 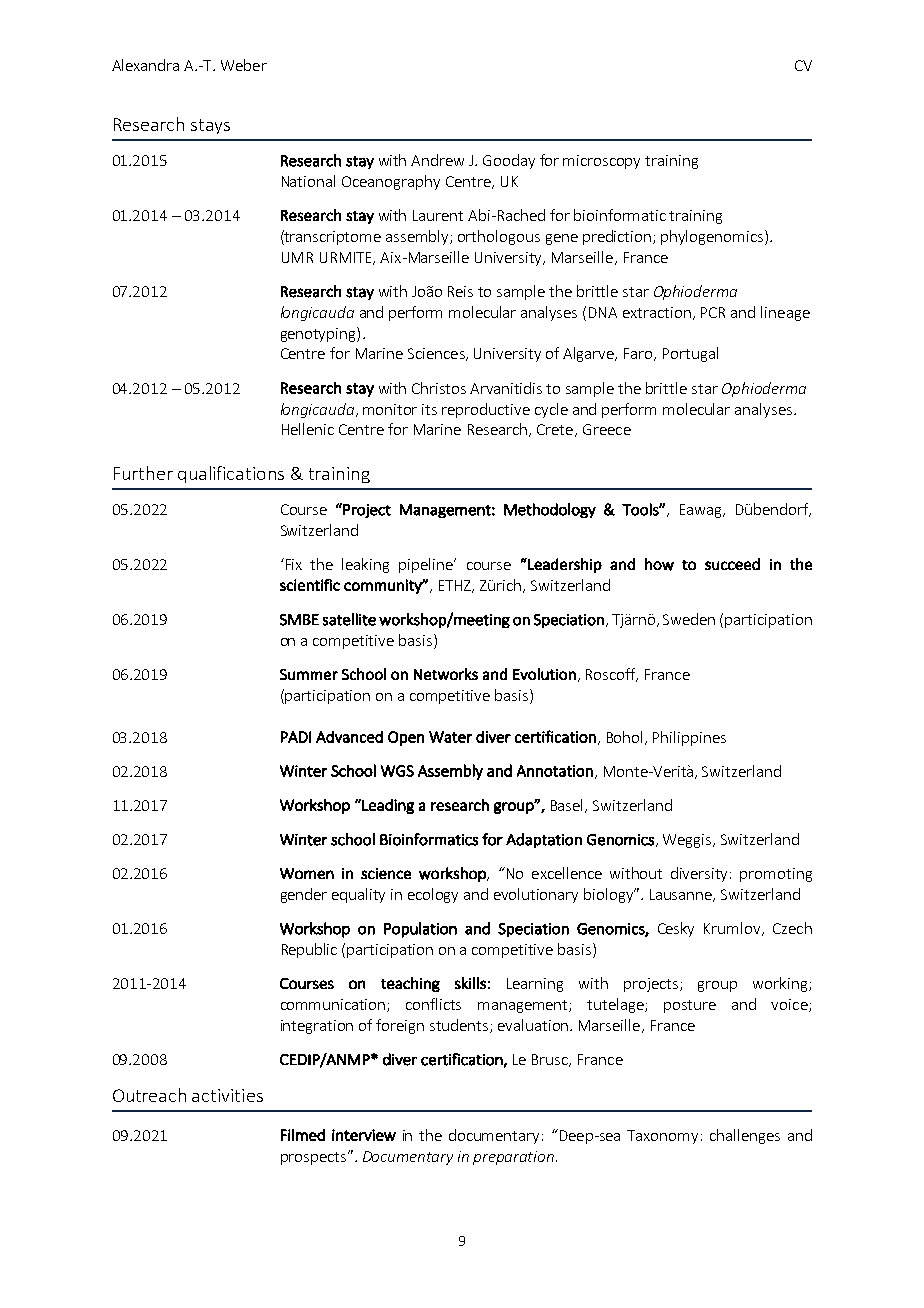 What do you see at coordinates (513, 1158) in the image?
I see `preparation` at bounding box center [513, 1158].
